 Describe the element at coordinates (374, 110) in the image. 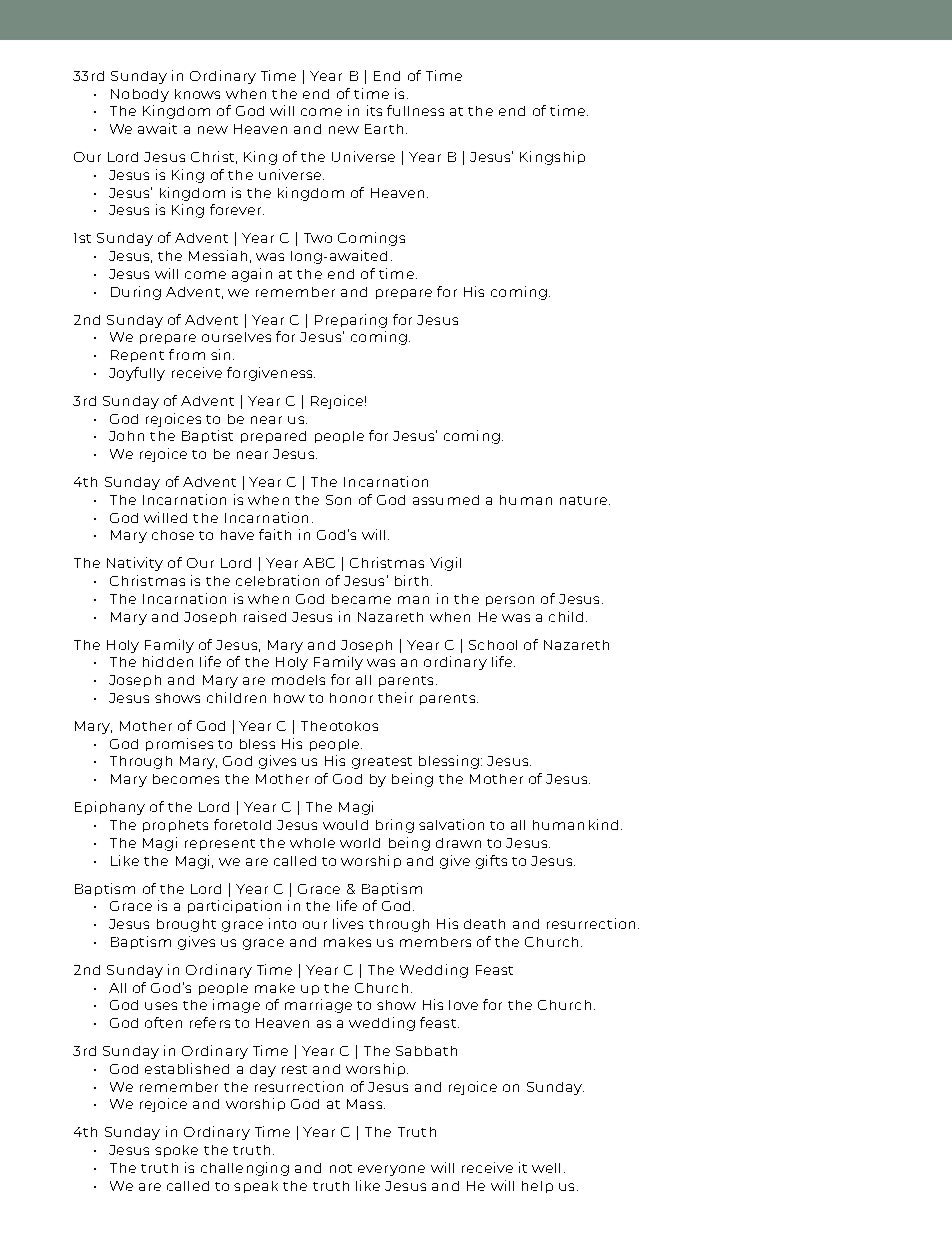

I see `its` at that location.
